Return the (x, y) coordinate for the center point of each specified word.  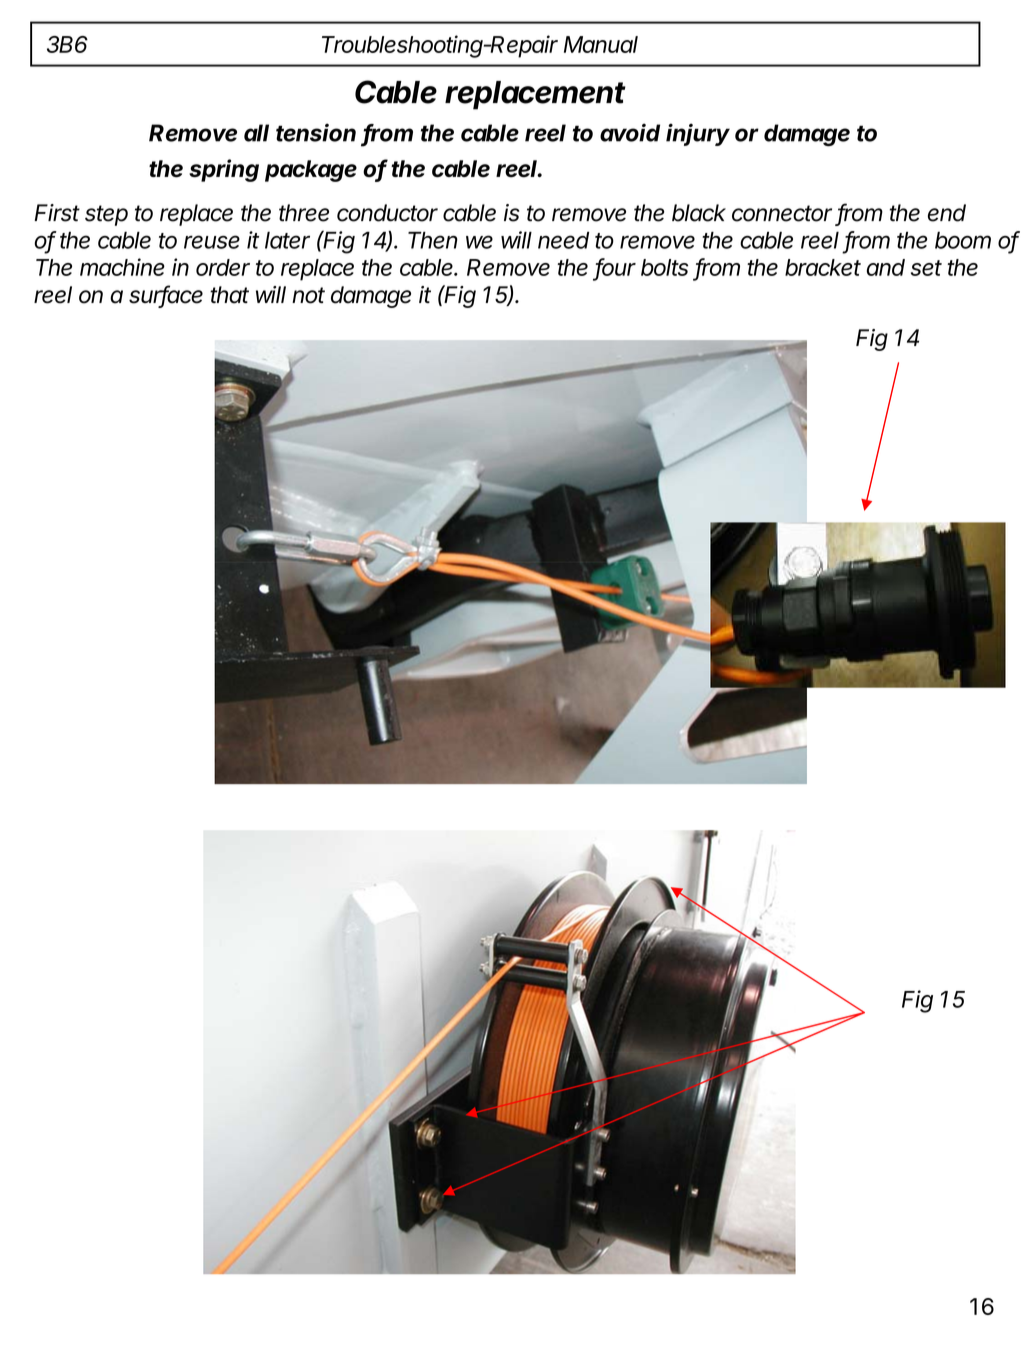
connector (782, 213)
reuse (212, 242)
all (256, 133)
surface (166, 295)
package (311, 171)
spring (224, 170)
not (308, 295)
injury (698, 134)
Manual (601, 44)
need (563, 240)
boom (963, 240)
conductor (387, 213)
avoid (630, 132)
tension (316, 132)
